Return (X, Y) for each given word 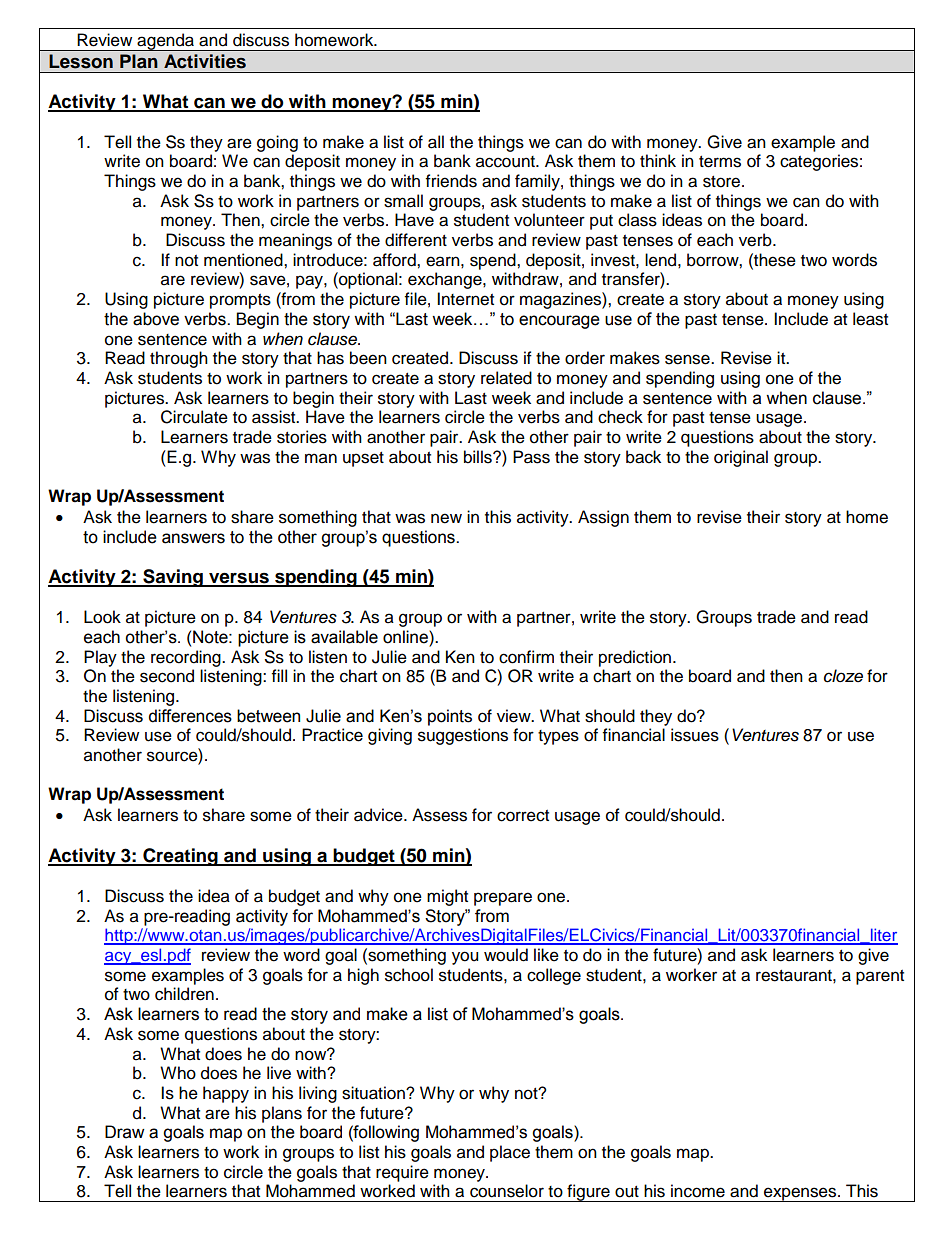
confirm (526, 657)
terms (720, 162)
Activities (205, 61)
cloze (843, 676)
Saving (173, 578)
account (506, 162)
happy (226, 1094)
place (510, 1153)
